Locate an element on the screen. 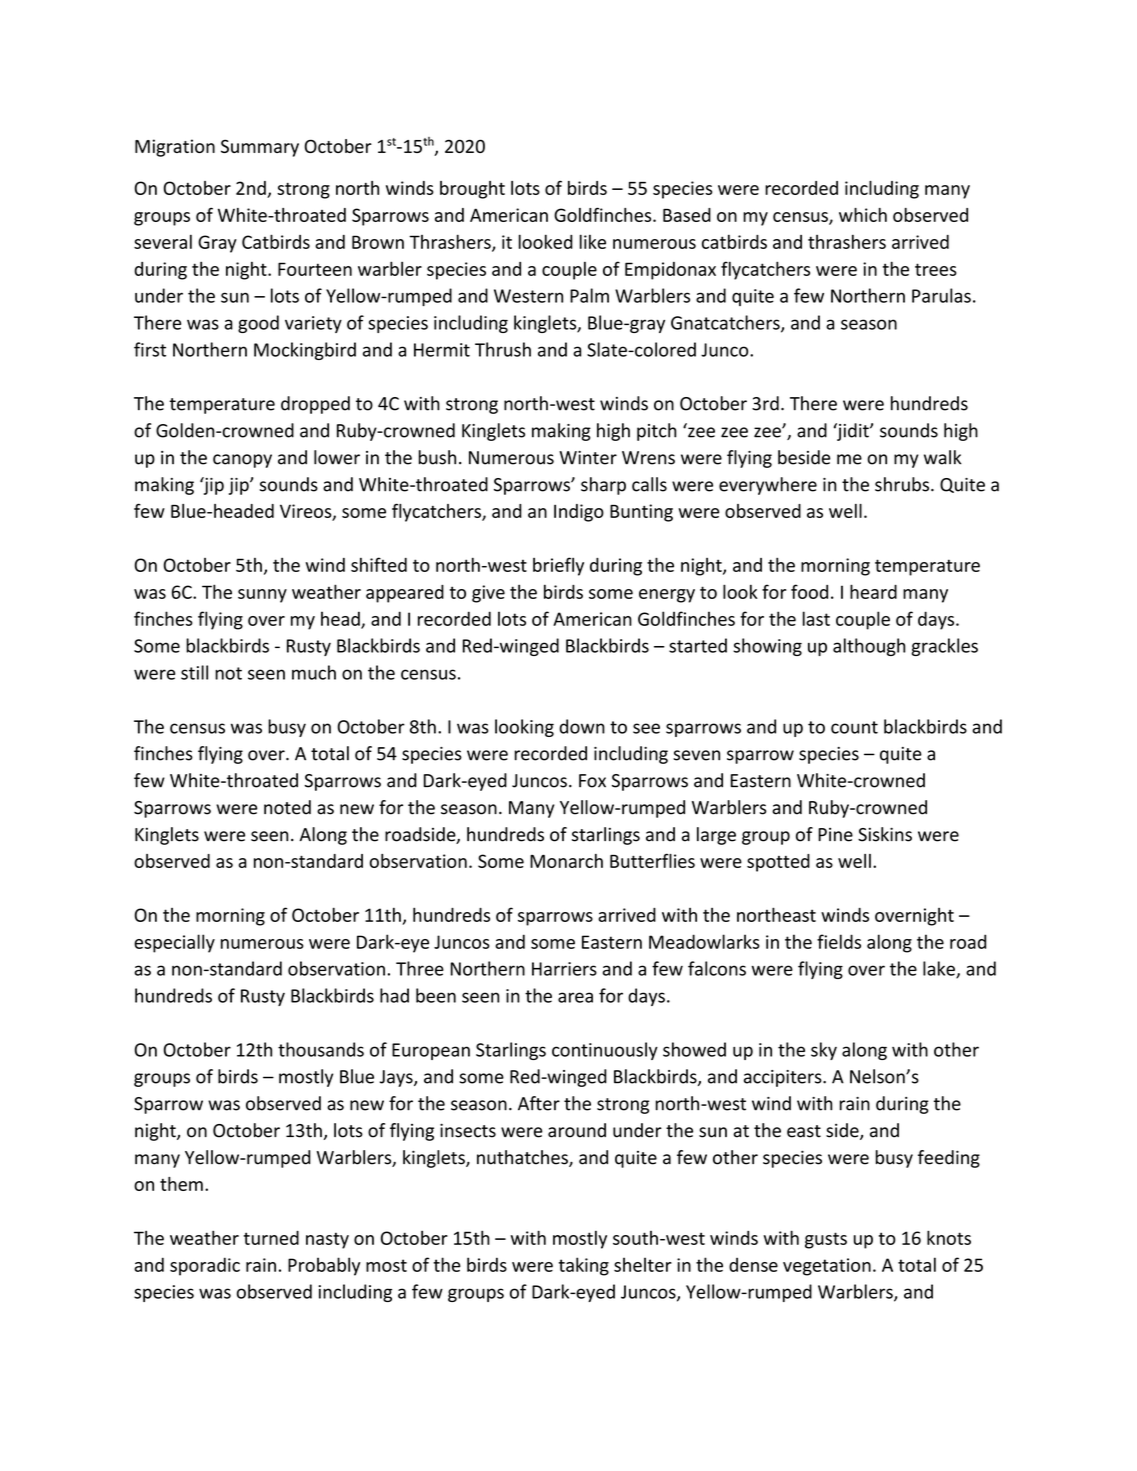  taking is located at coordinates (584, 1266).
